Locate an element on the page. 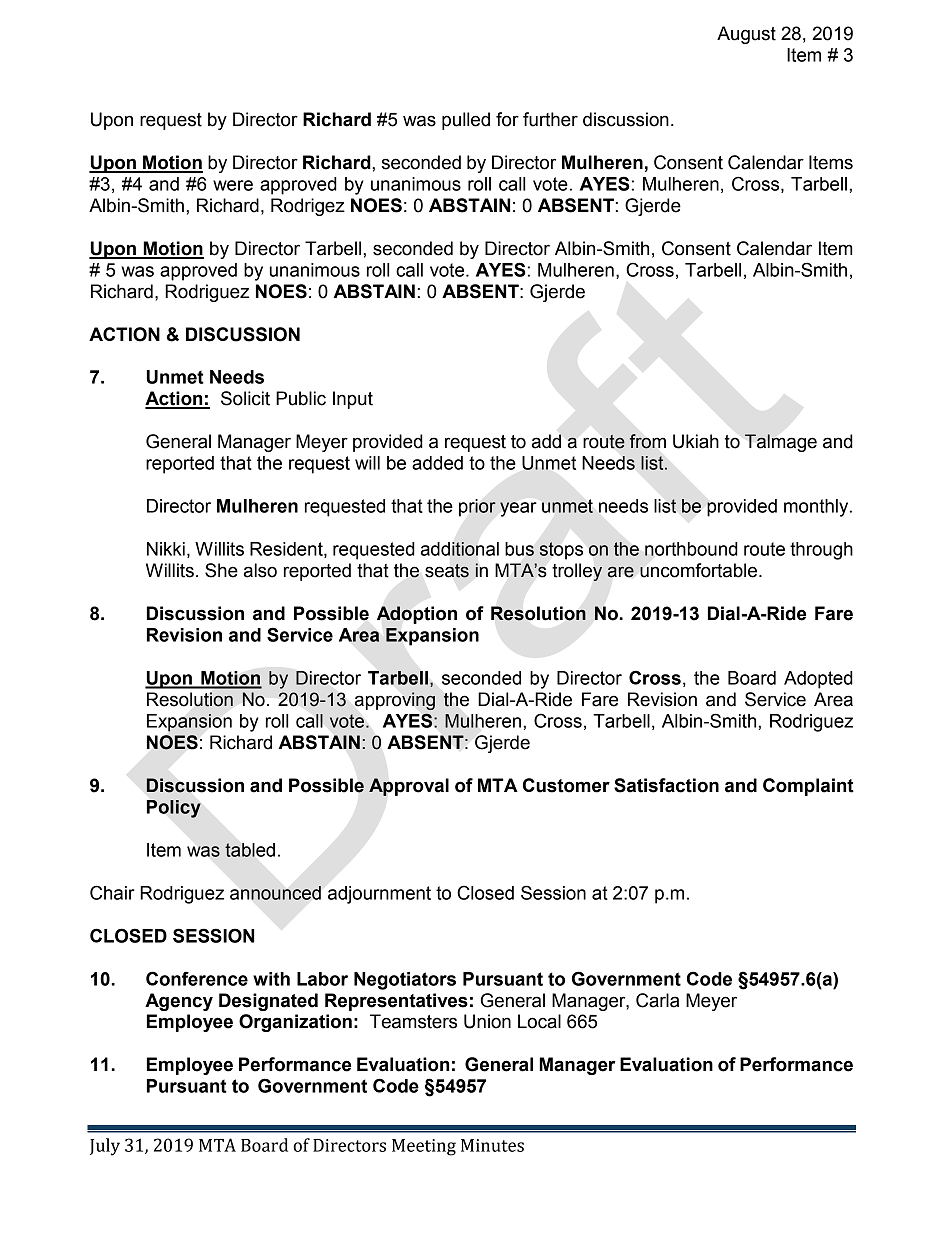  additional is located at coordinates (460, 549).
